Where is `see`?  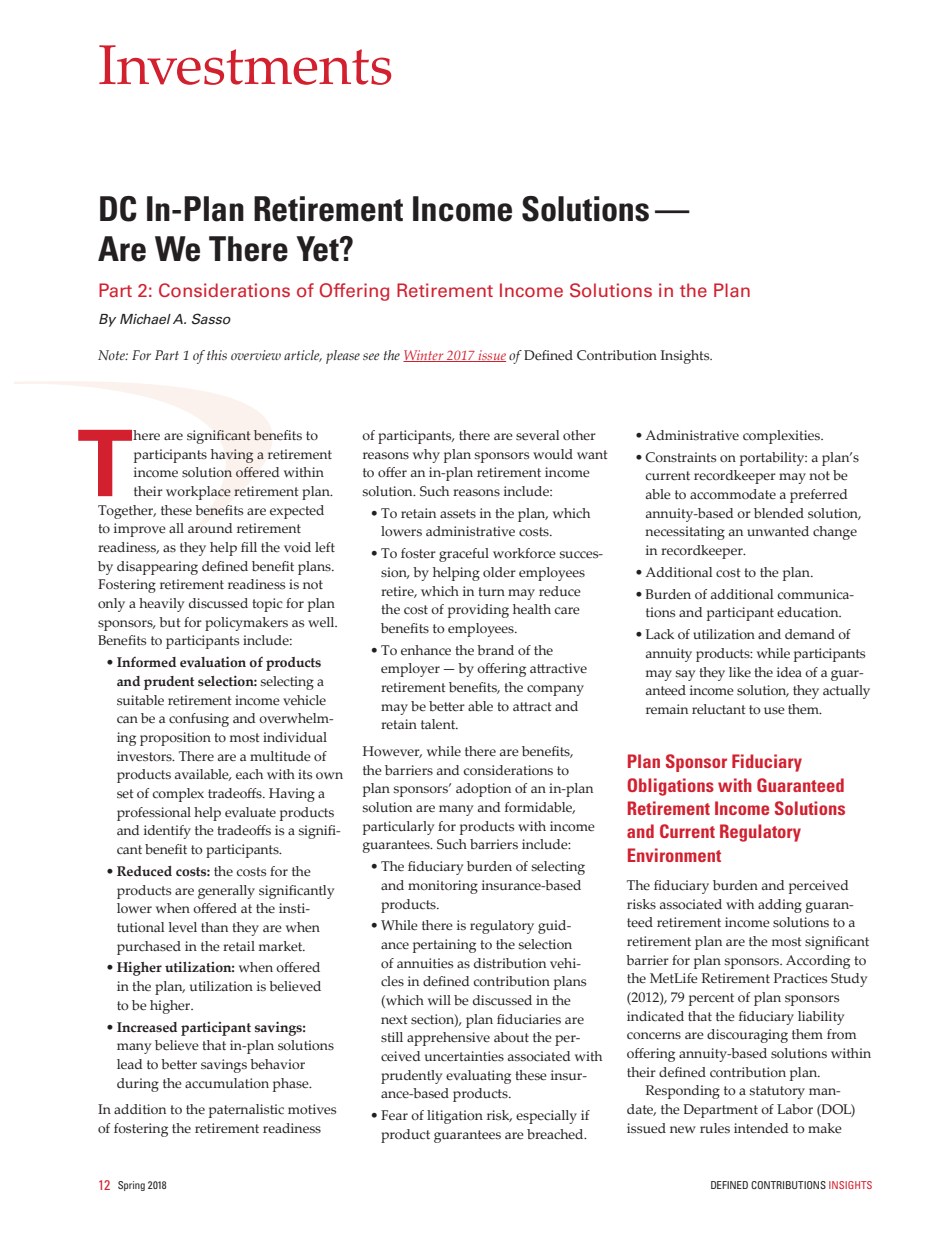
see is located at coordinates (371, 356).
